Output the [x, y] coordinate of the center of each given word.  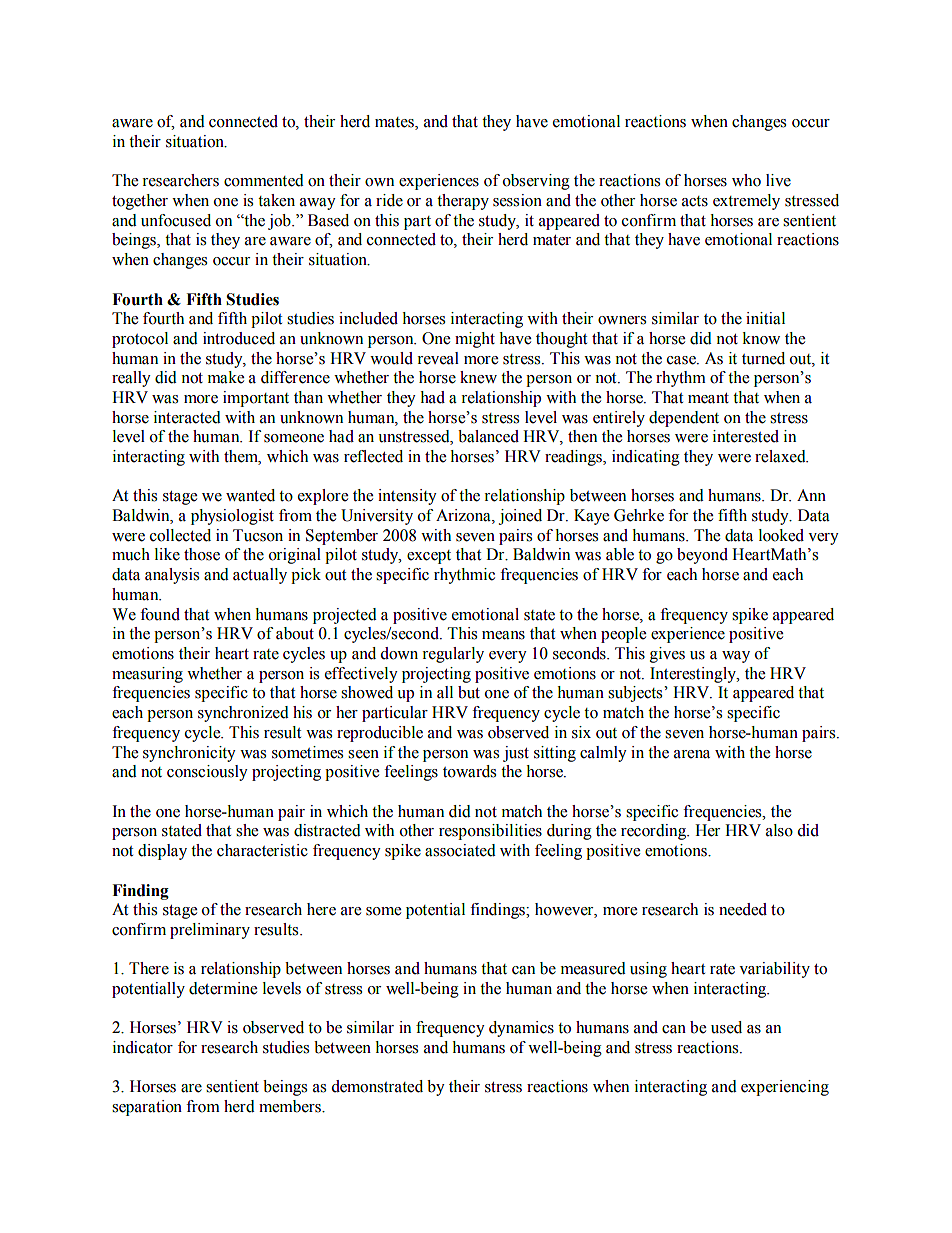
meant [708, 398]
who [746, 180]
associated [460, 850]
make [226, 377]
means [503, 635]
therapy [463, 202]
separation [147, 1108]
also [779, 830]
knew [478, 377]
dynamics [521, 1029]
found [160, 614]
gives [667, 655]
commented [264, 180]
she [247, 830]
